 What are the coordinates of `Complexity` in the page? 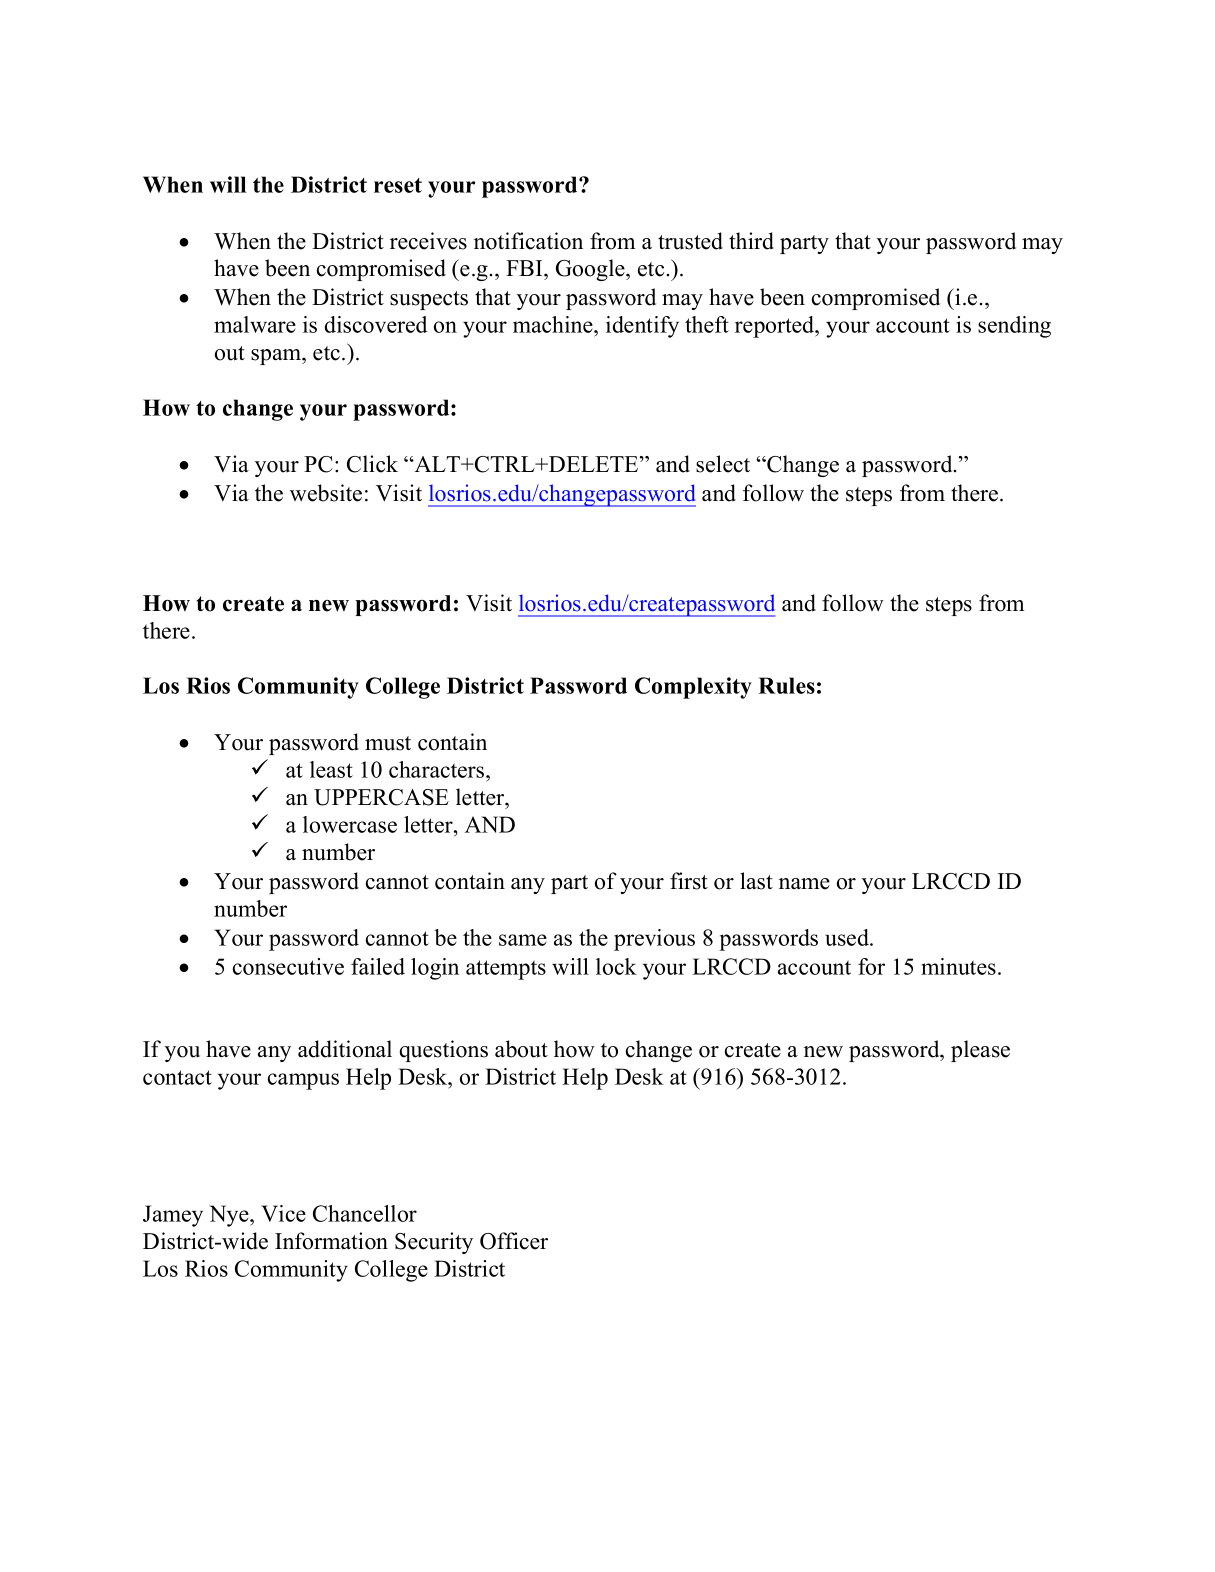 It's located at (693, 688).
